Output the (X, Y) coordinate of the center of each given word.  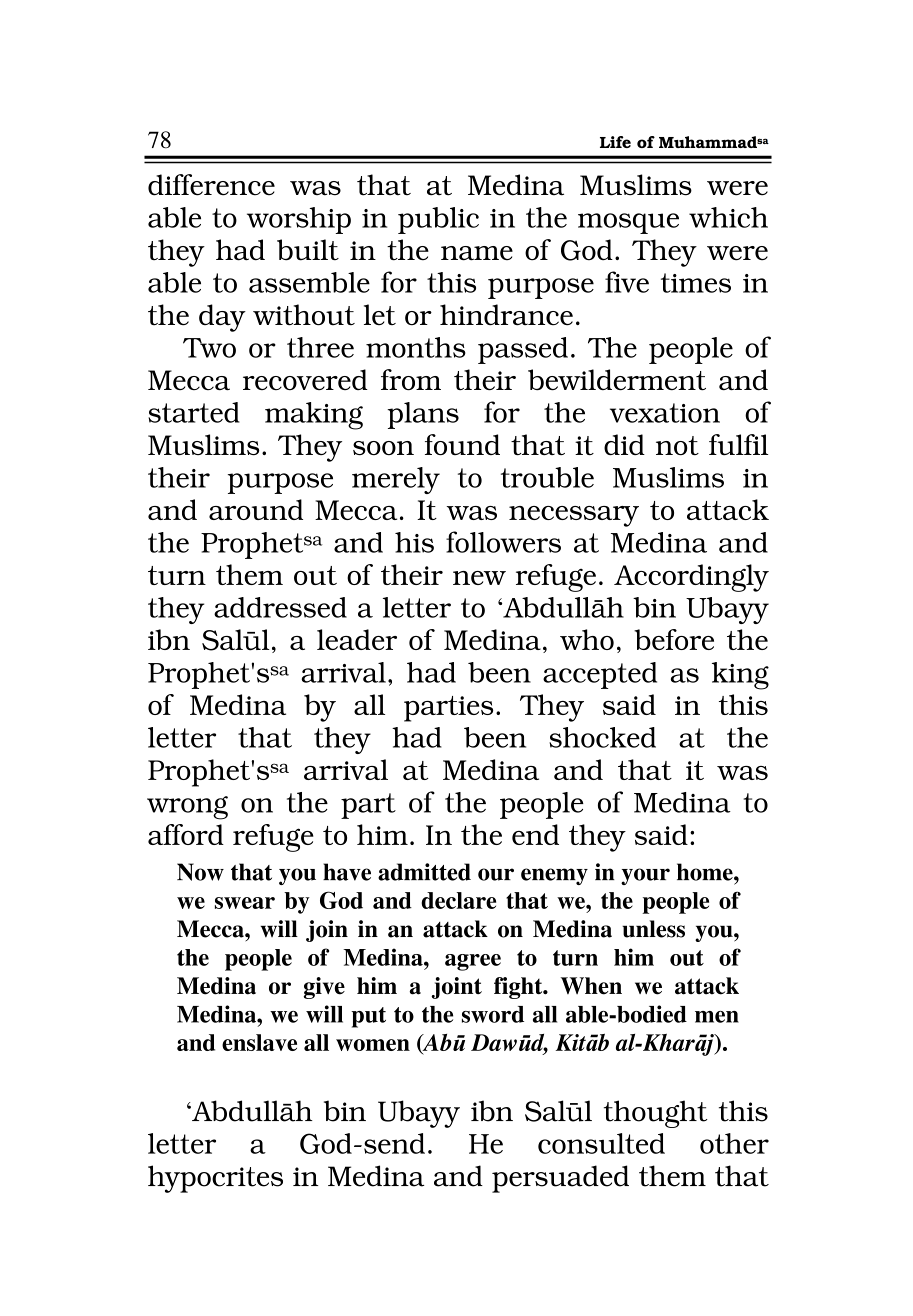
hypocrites (215, 1179)
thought (656, 1114)
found (462, 444)
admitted (424, 872)
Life (615, 142)
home (706, 872)
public (438, 220)
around (256, 509)
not (677, 445)
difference (211, 185)
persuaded (560, 1179)
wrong (187, 808)
